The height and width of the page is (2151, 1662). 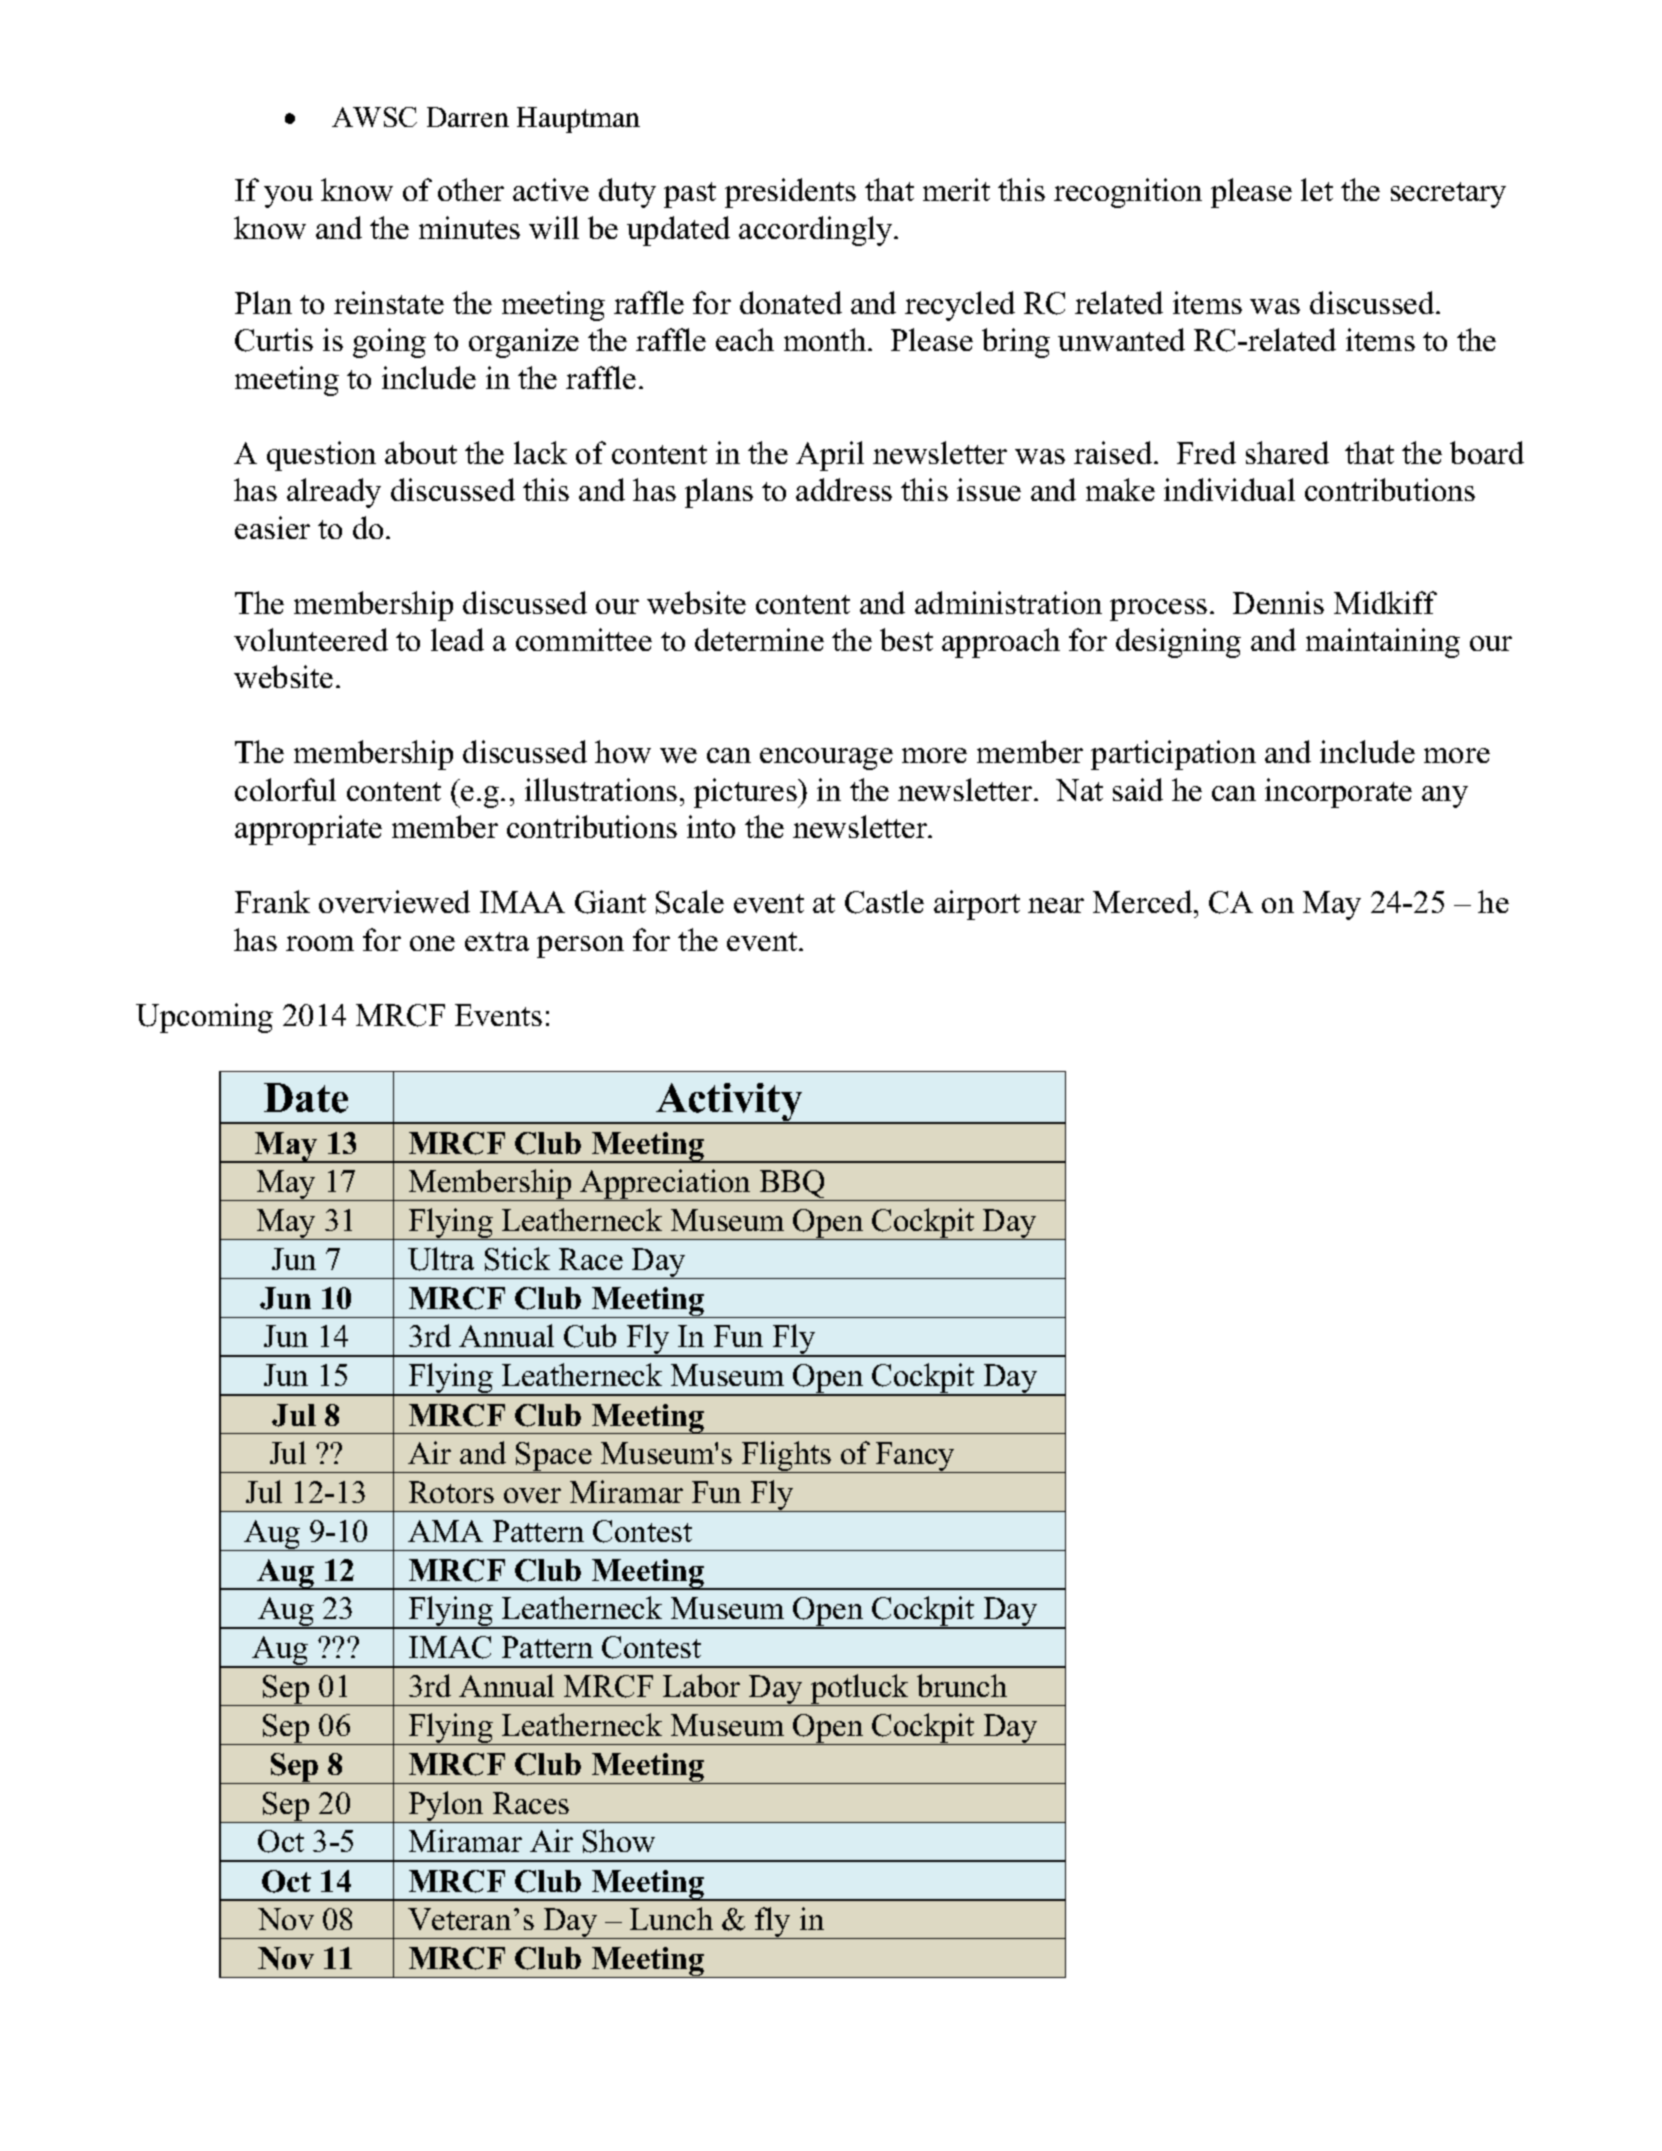 What do you see at coordinates (320, 943) in the page?
I see `room` at bounding box center [320, 943].
